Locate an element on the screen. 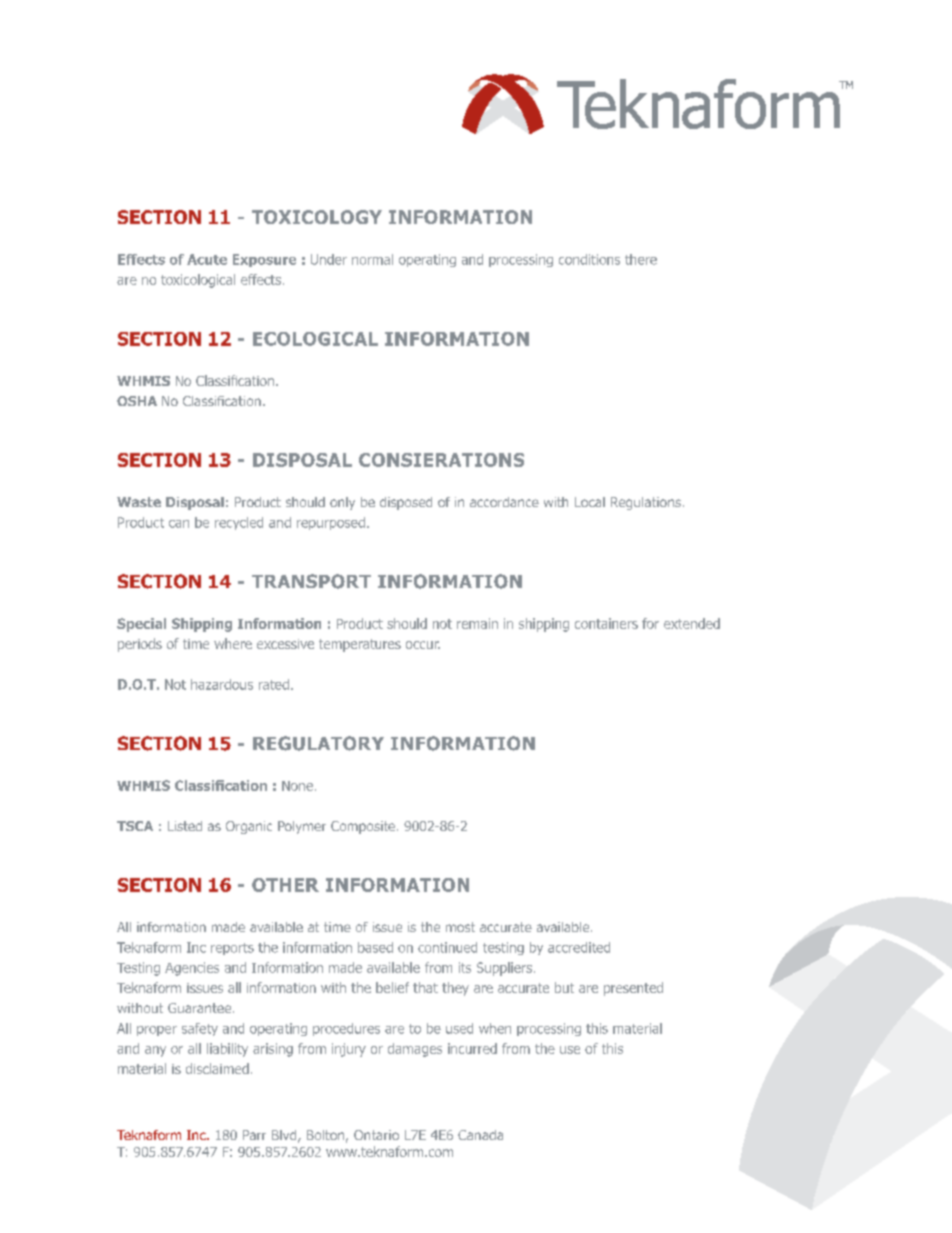  Ontario is located at coordinates (376, 1135).
